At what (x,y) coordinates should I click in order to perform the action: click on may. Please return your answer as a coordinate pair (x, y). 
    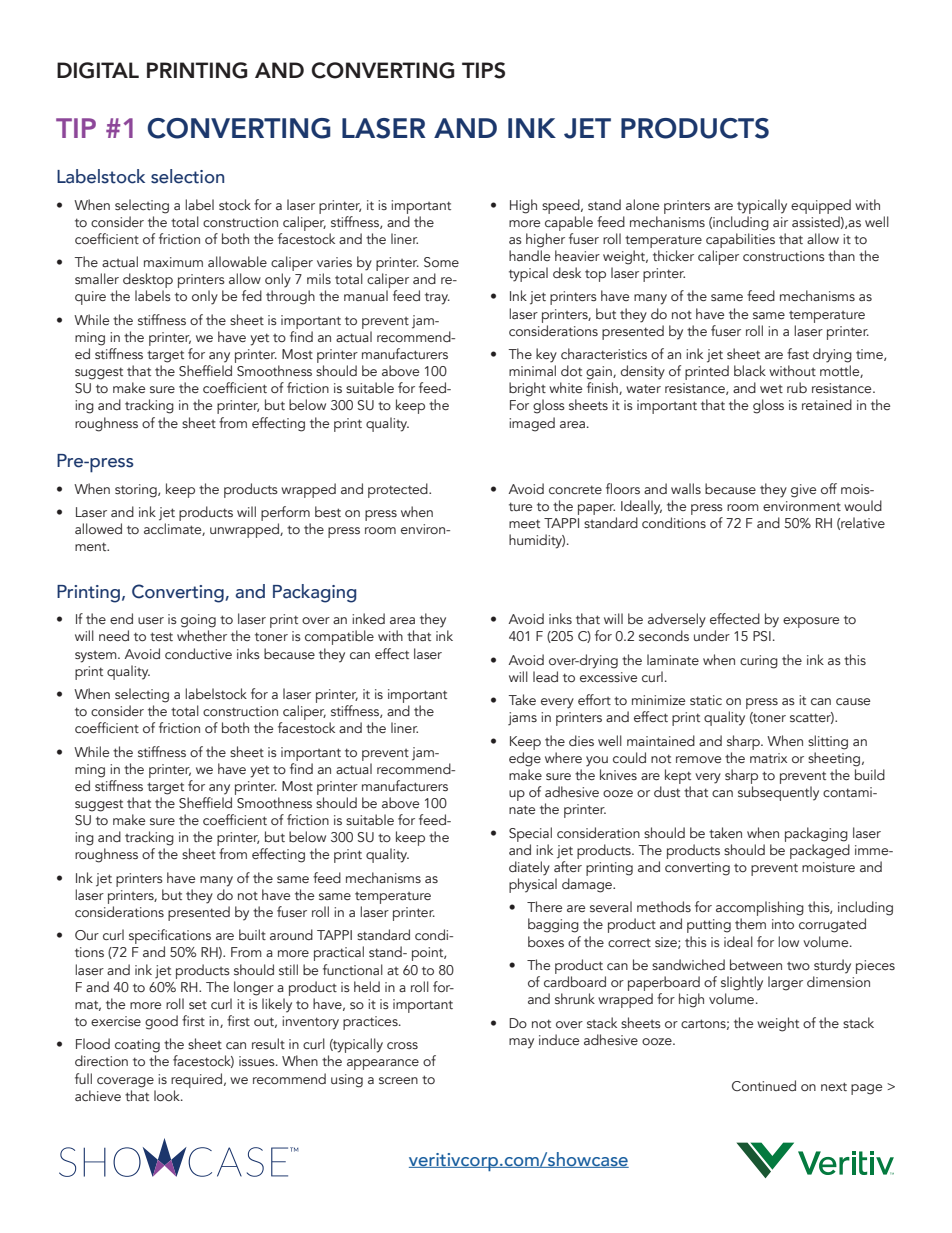
    Looking at the image, I should click on (521, 1043).
